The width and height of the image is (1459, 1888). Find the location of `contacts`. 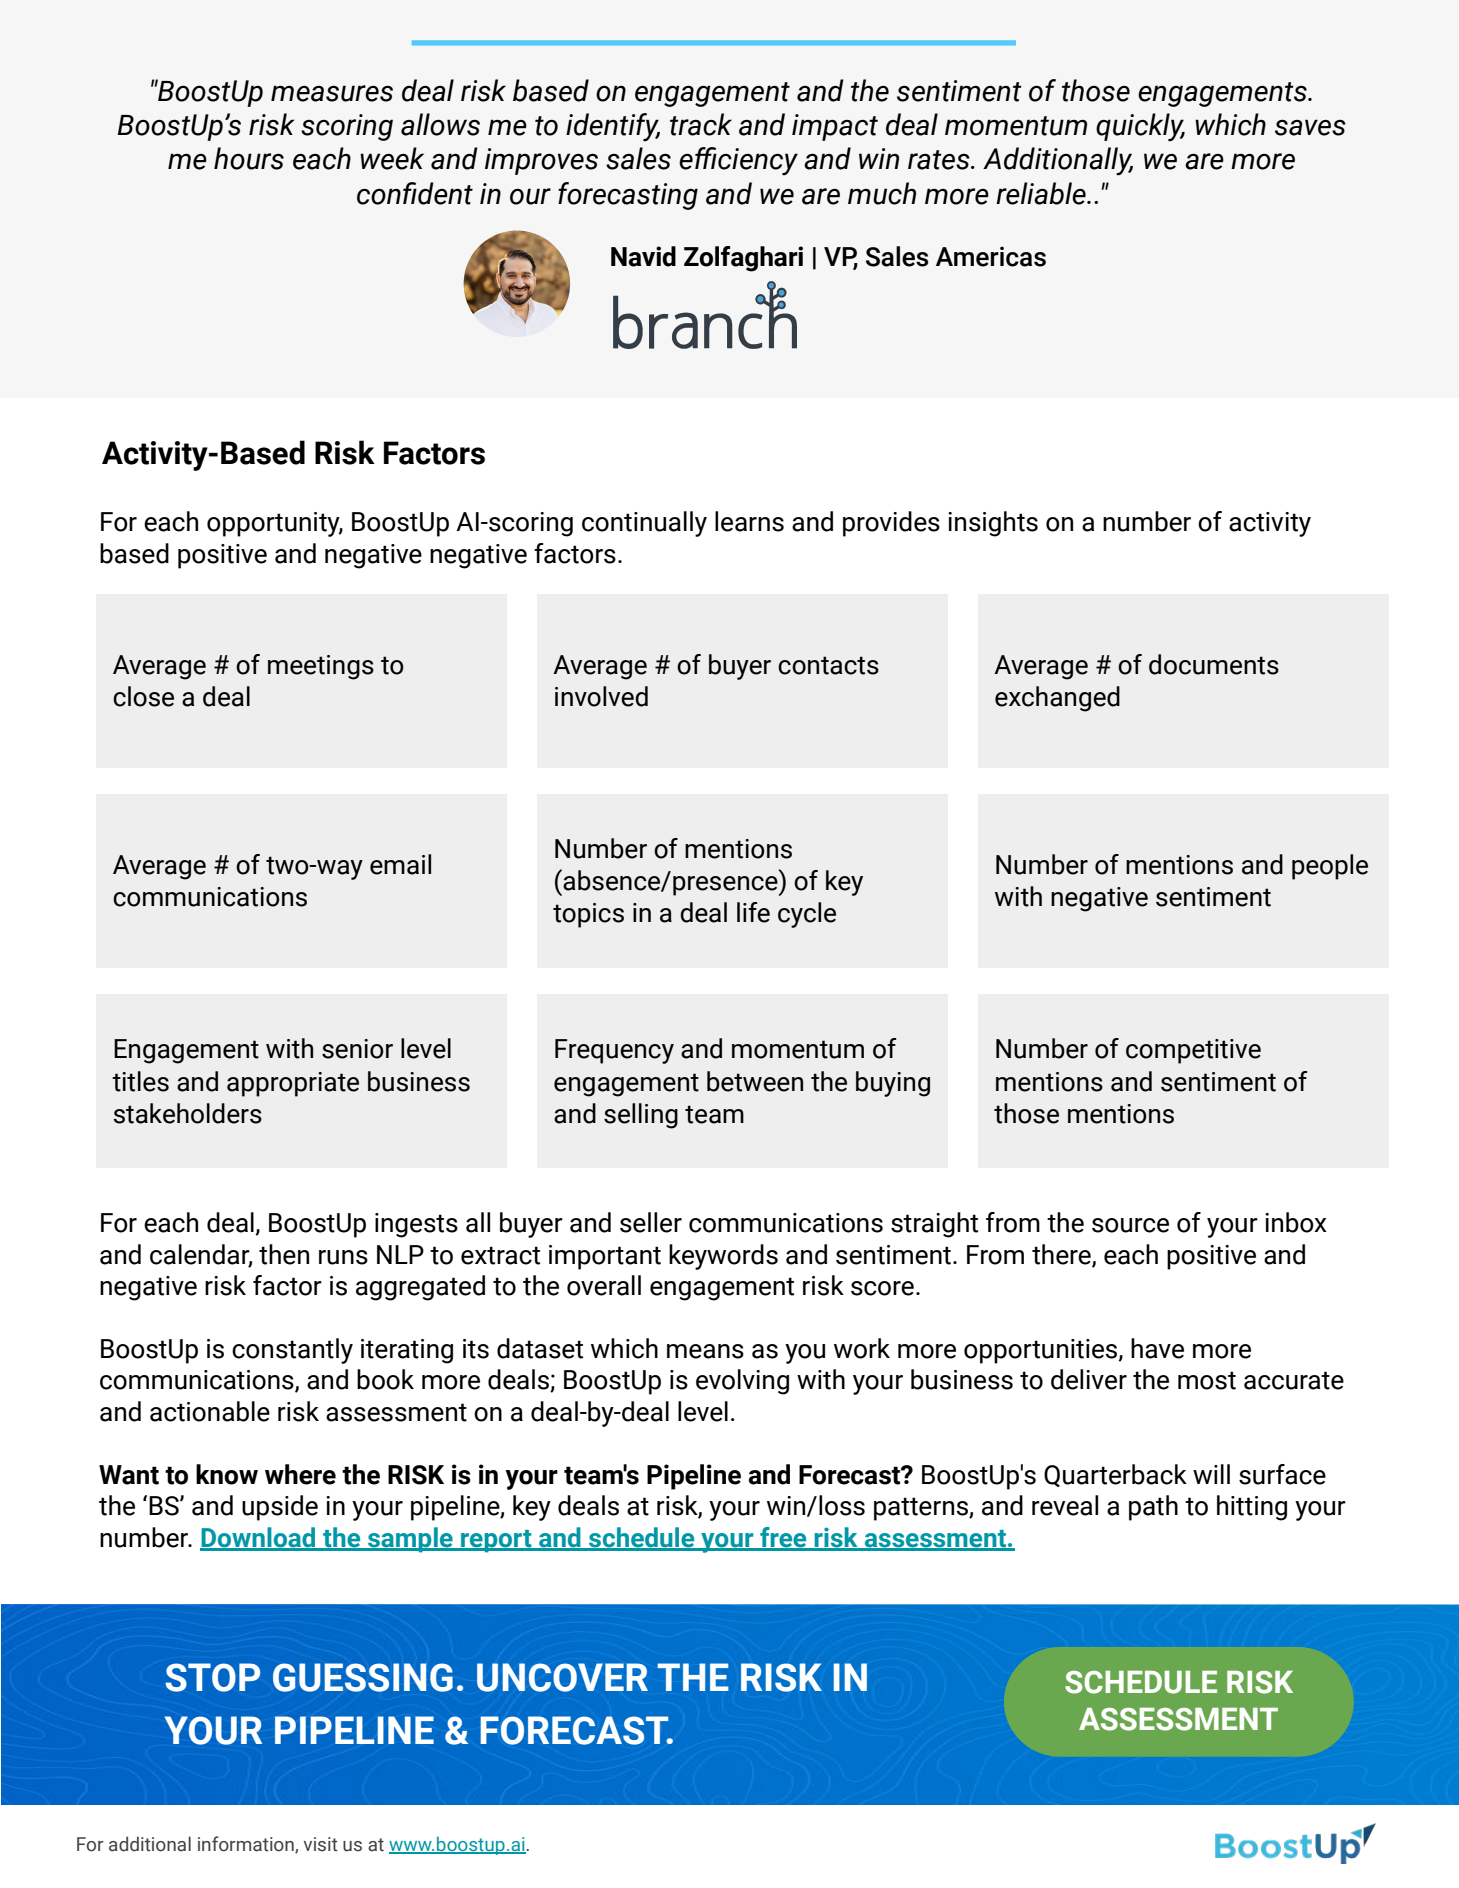

contacts is located at coordinates (828, 665).
